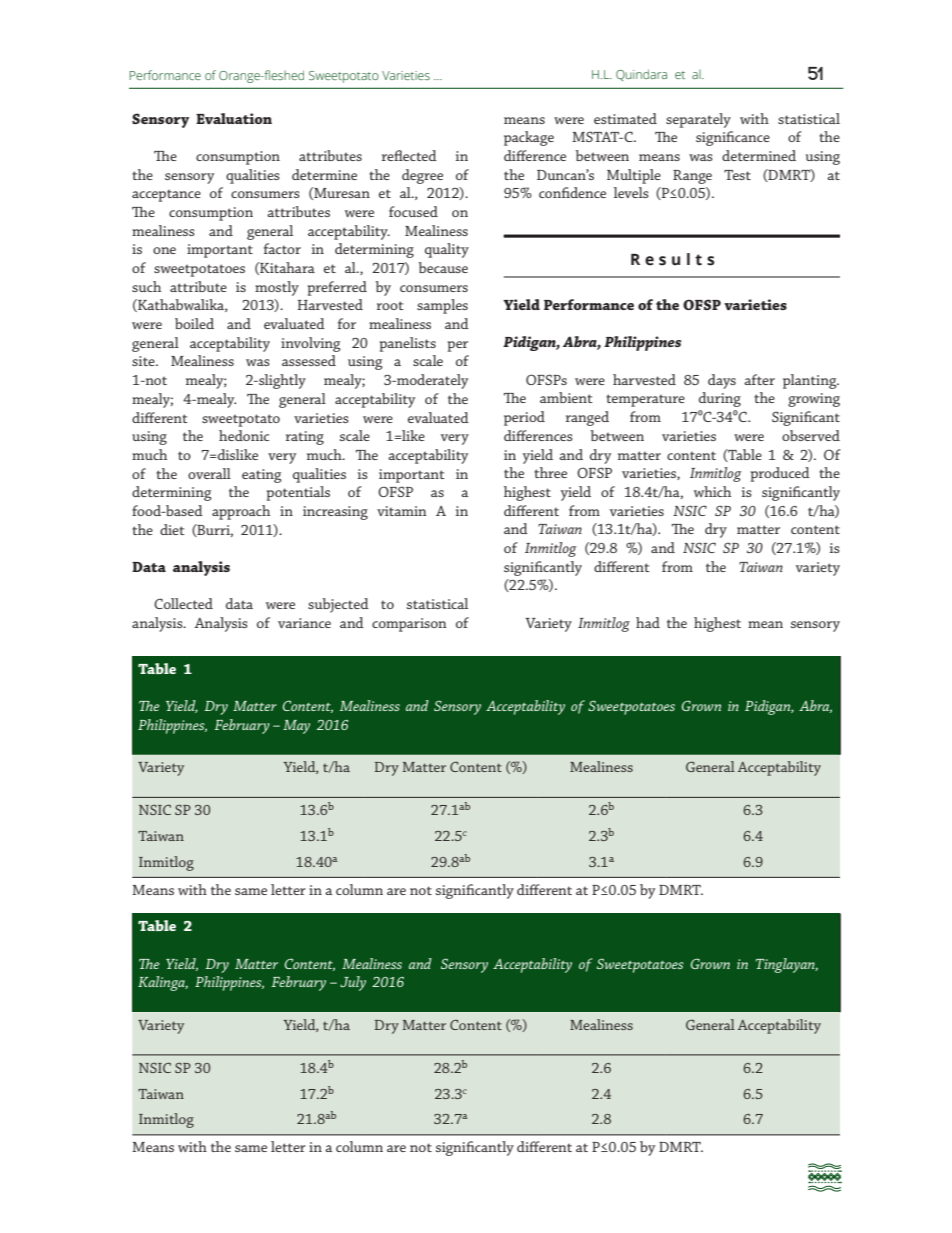  Describe the element at coordinates (194, 323) in the screenshot. I see `boiled` at that location.
